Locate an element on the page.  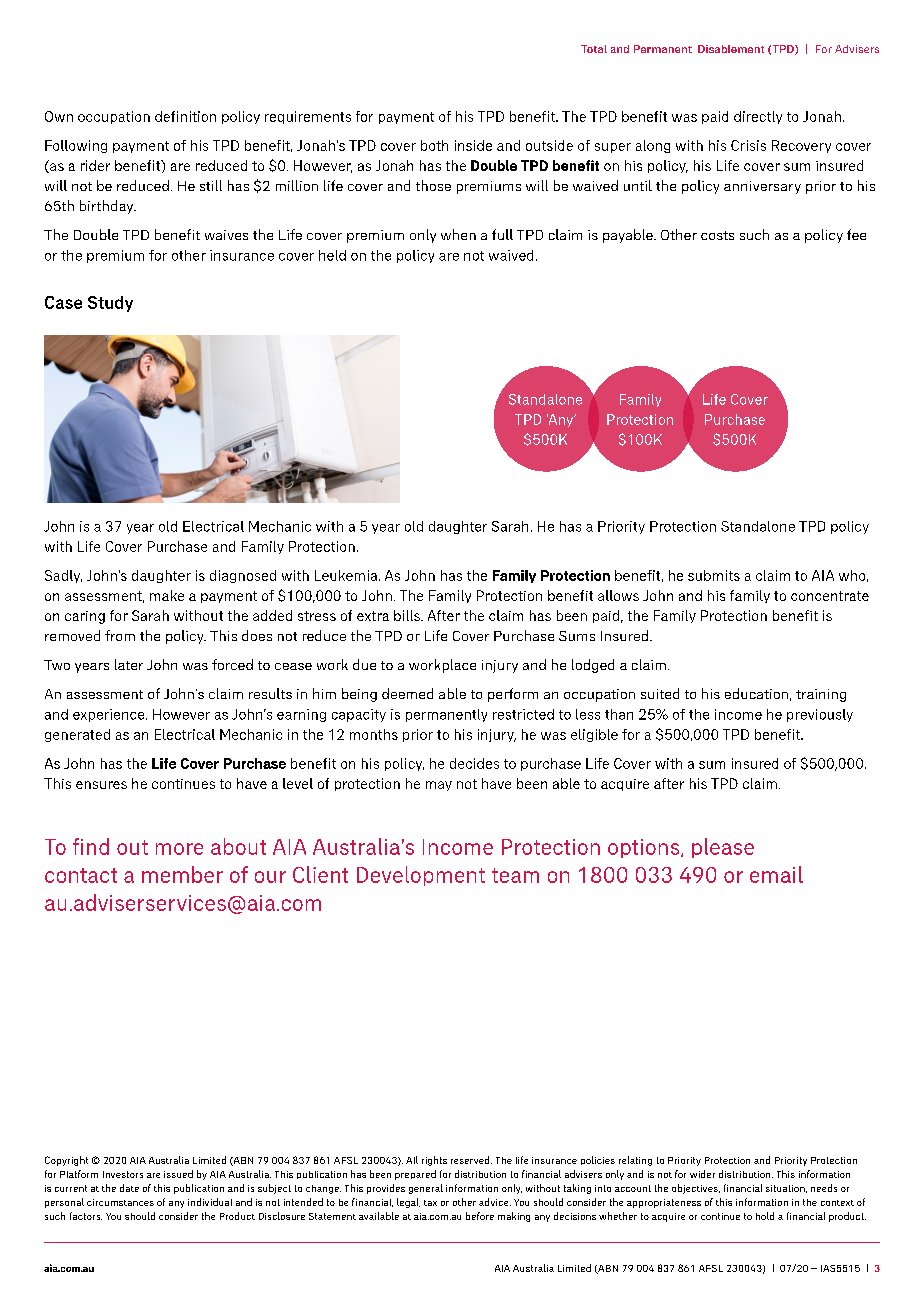
may is located at coordinates (439, 786).
